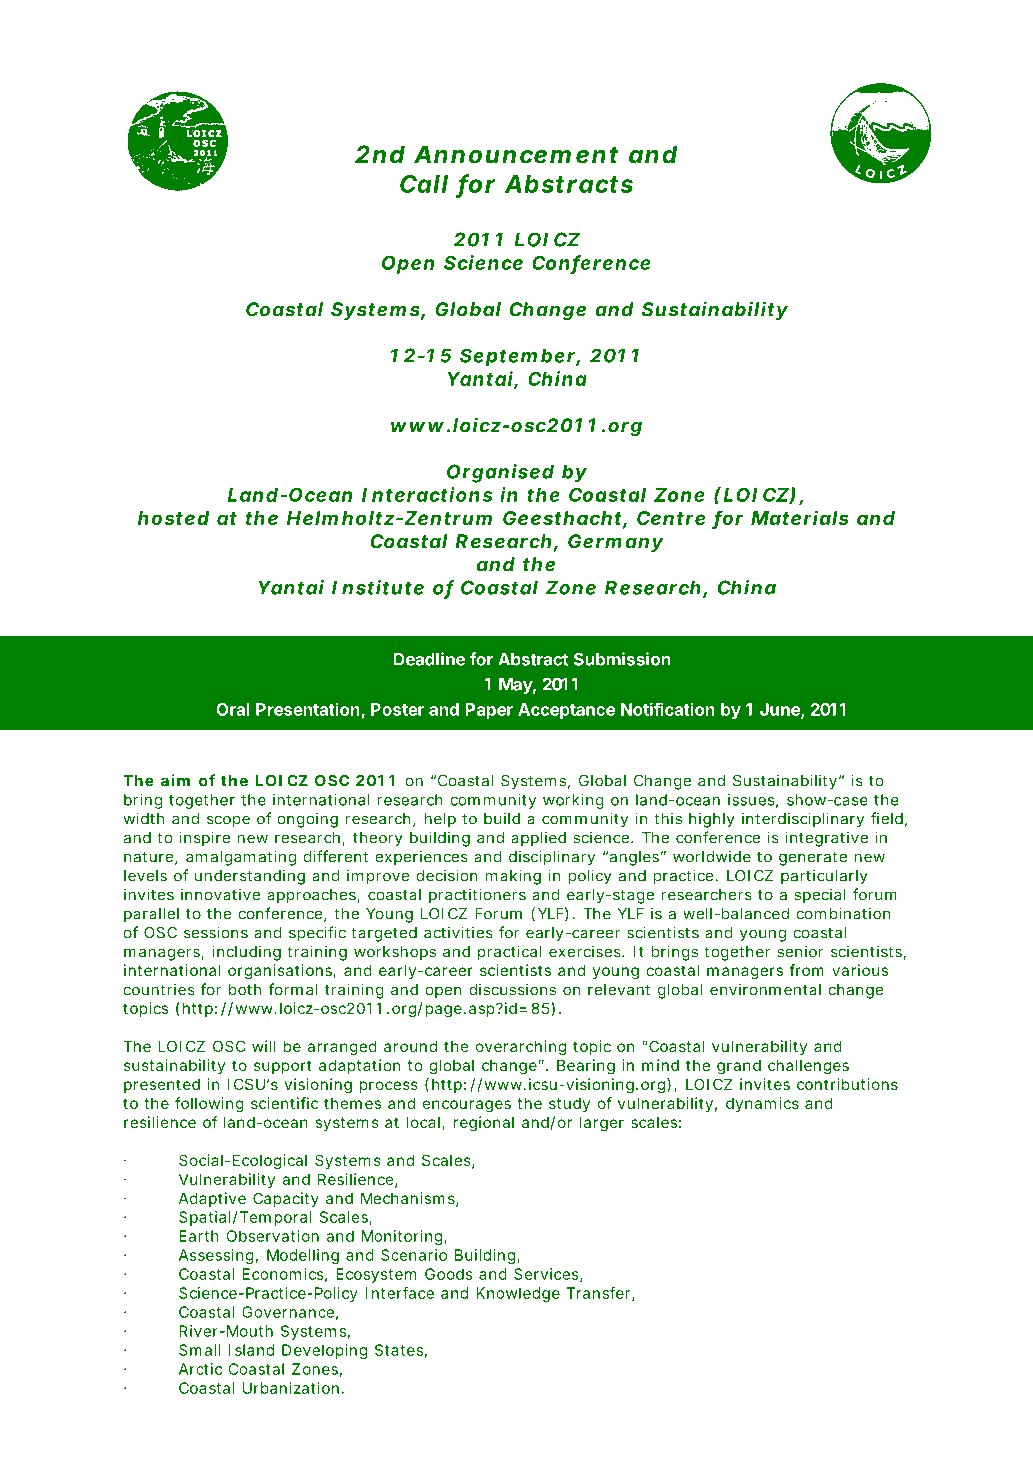 The width and height of the screenshot is (1033, 1461). I want to click on Knowledge, so click(518, 1294).
